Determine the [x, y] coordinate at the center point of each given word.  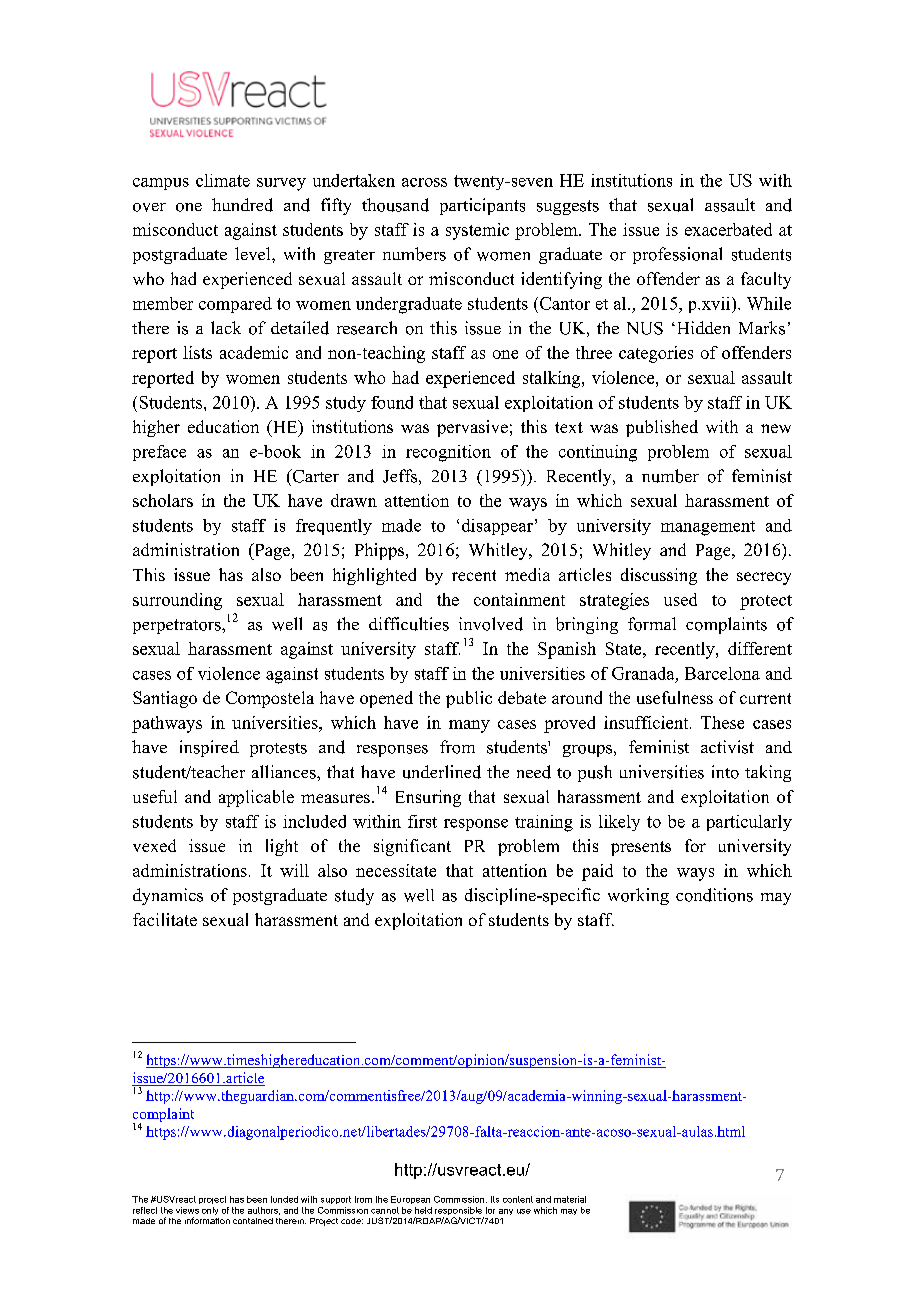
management [708, 528]
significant [412, 847]
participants [482, 206]
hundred [242, 205]
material [570, 1199]
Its [495, 1199]
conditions [714, 895]
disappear [497, 527]
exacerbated [728, 229]
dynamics [168, 896]
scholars [163, 500]
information [207, 1220]
